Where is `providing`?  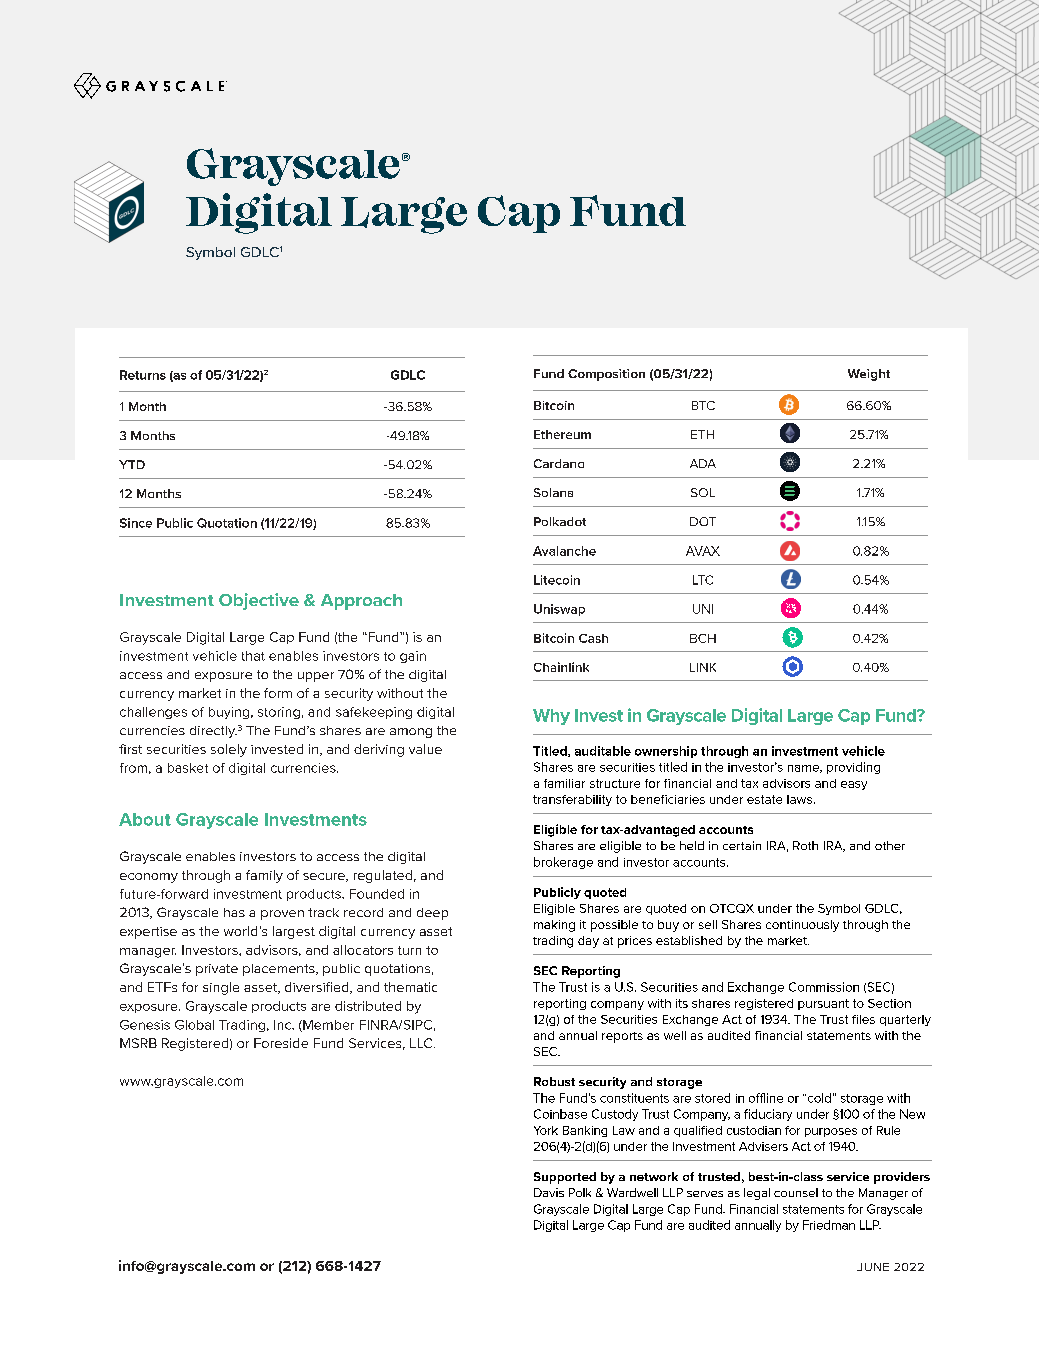
providing is located at coordinates (853, 768).
